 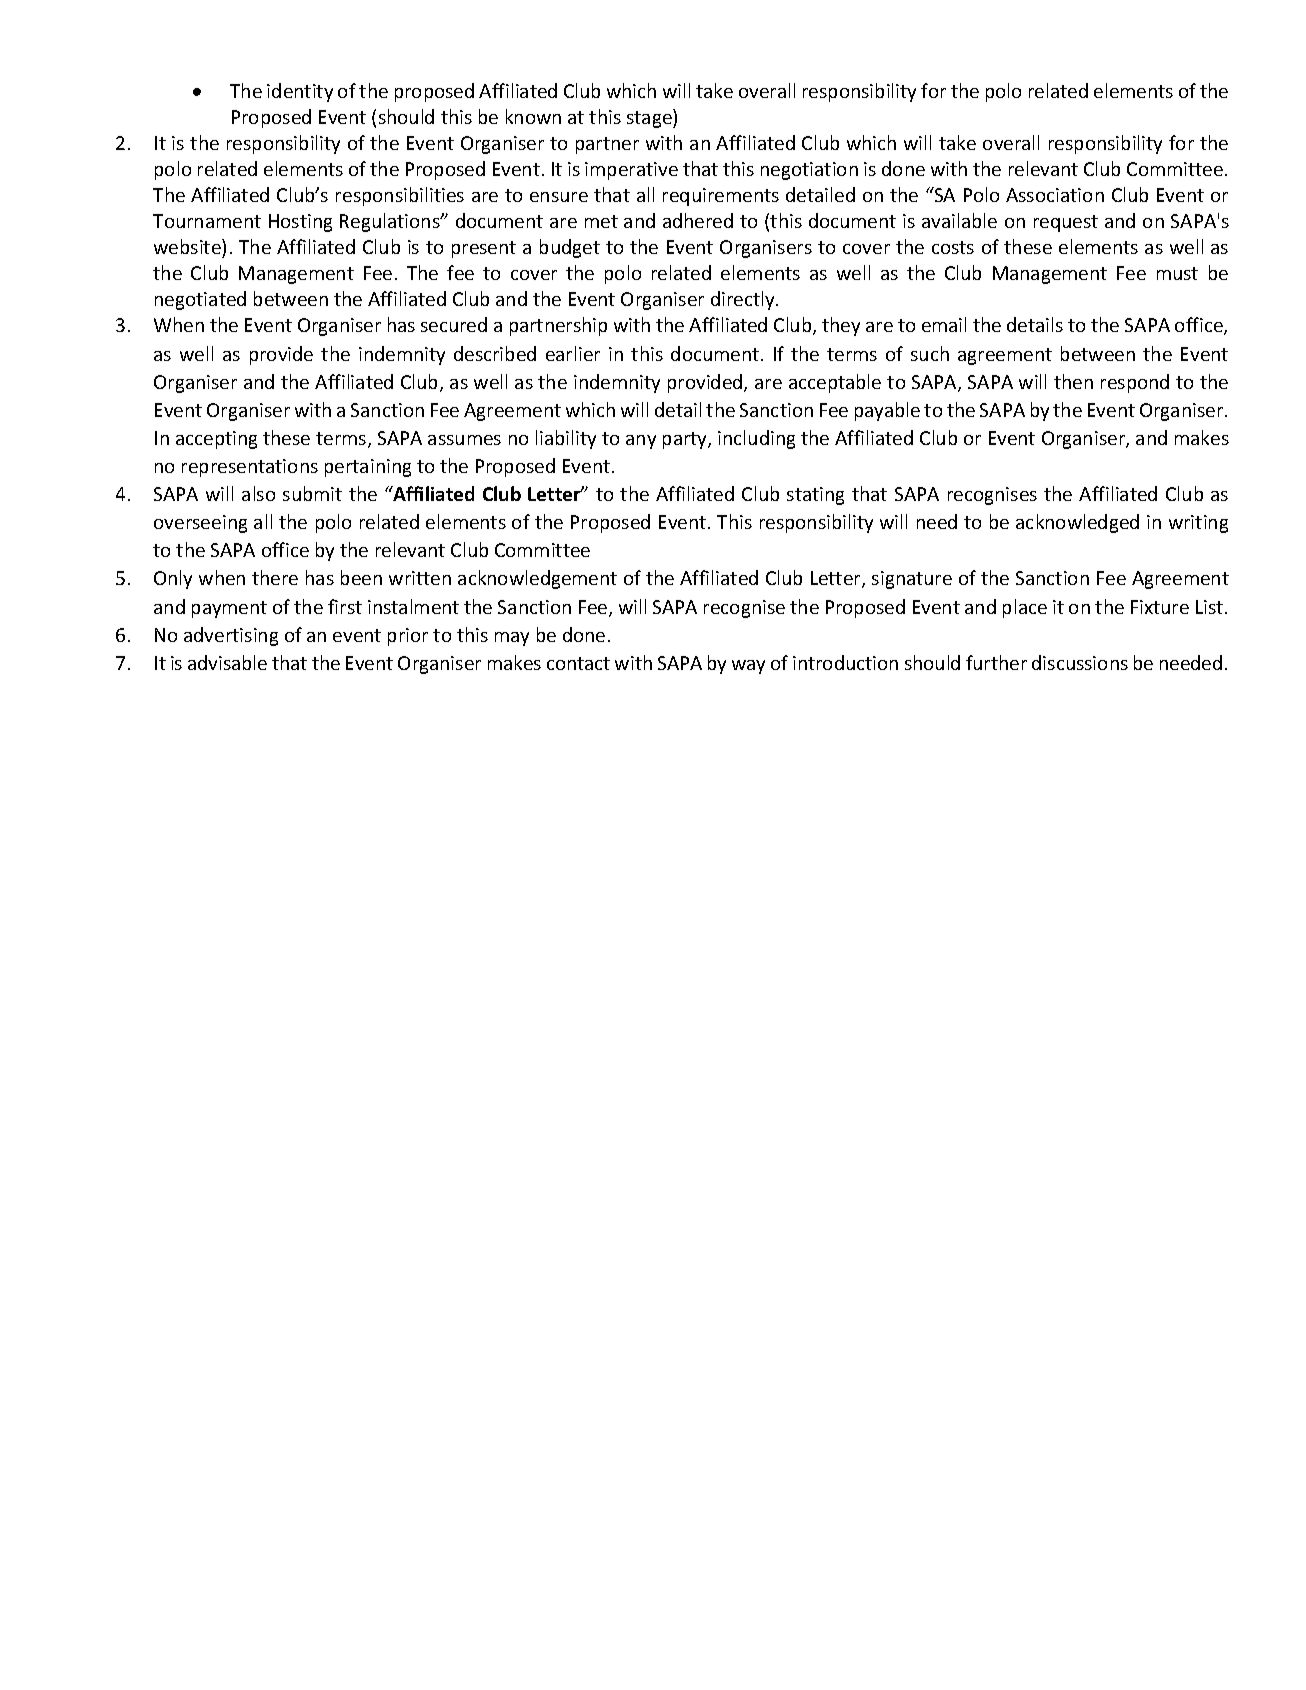 What do you see at coordinates (641, 442) in the page?
I see `any` at bounding box center [641, 442].
